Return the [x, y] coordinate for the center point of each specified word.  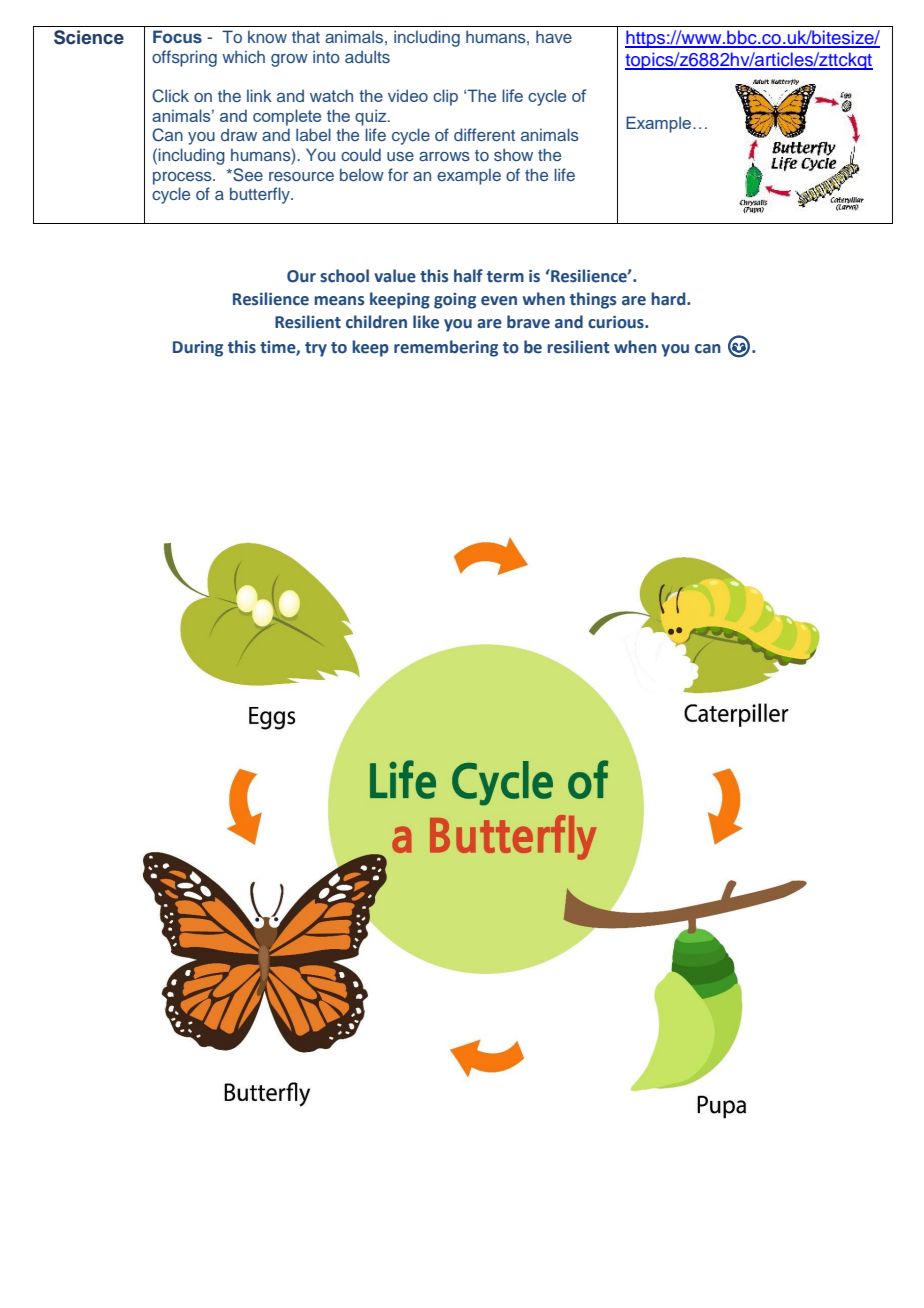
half [468, 276]
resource [301, 176]
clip [445, 97]
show [513, 154]
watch [331, 95]
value [395, 276]
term [505, 277]
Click [170, 96]
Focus [177, 36]
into [326, 56]
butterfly [261, 195]
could [361, 154]
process [183, 178]
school [344, 276]
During [198, 349]
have [554, 36]
